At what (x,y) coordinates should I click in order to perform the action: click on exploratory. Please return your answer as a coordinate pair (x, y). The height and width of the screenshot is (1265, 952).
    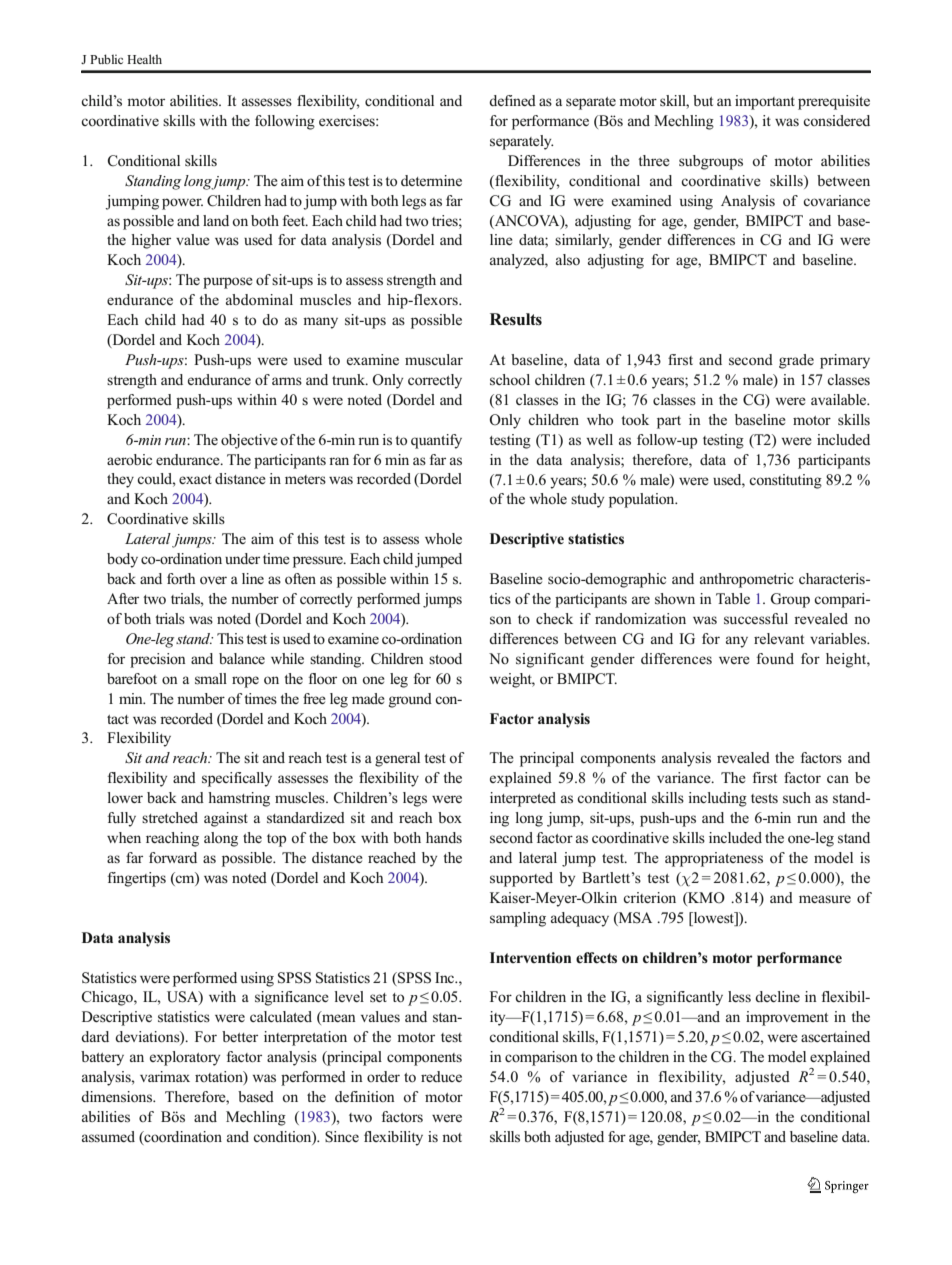
    Looking at the image, I should click on (185, 1058).
